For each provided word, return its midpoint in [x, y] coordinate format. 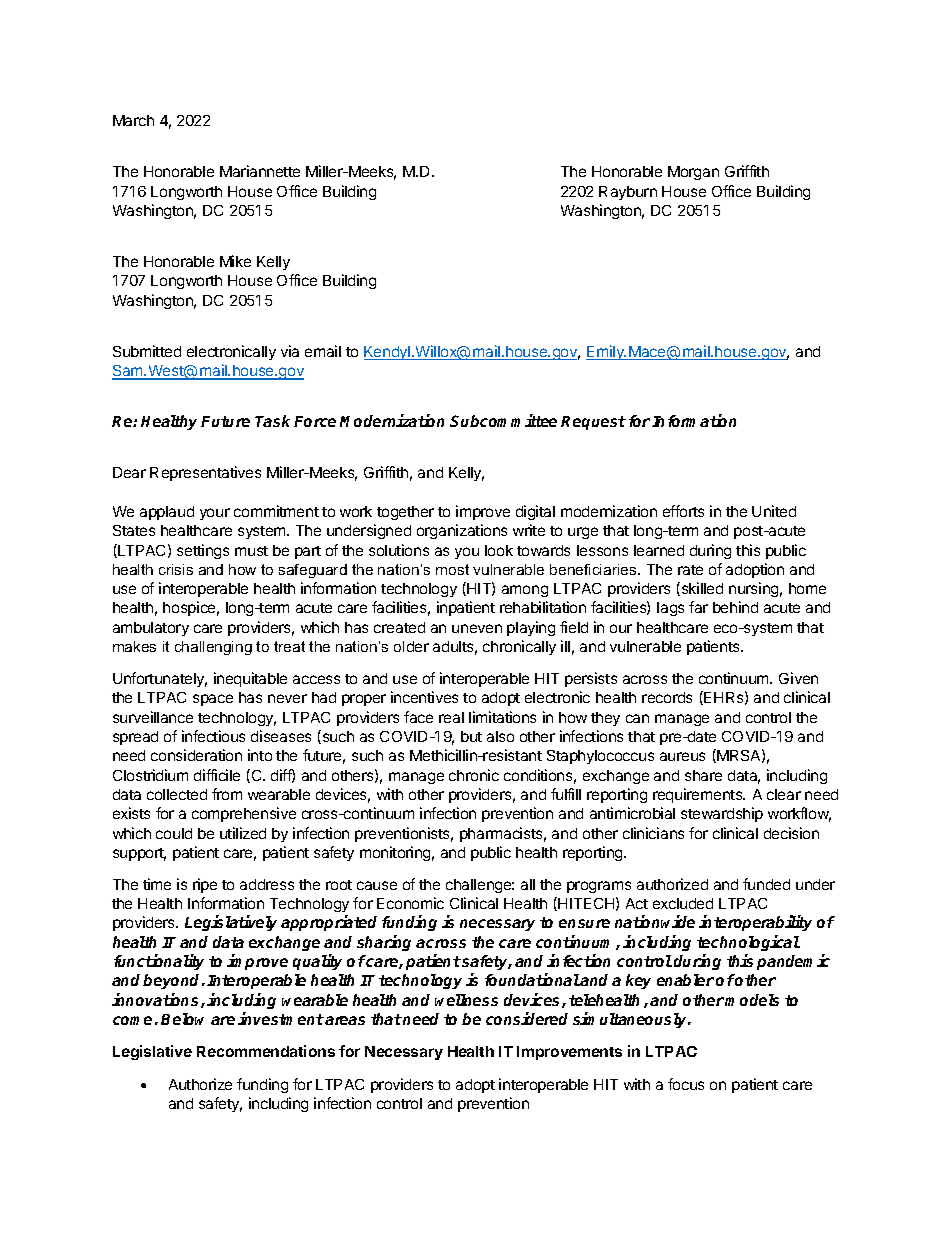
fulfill [566, 794]
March [133, 120]
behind [735, 607]
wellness [466, 1000]
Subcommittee [503, 420]
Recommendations [266, 1051]
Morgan [693, 173]
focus [686, 1084]
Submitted [147, 351]
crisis [176, 569]
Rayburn [628, 193]
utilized [243, 833]
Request [593, 423]
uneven [477, 628]
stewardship [722, 814]
